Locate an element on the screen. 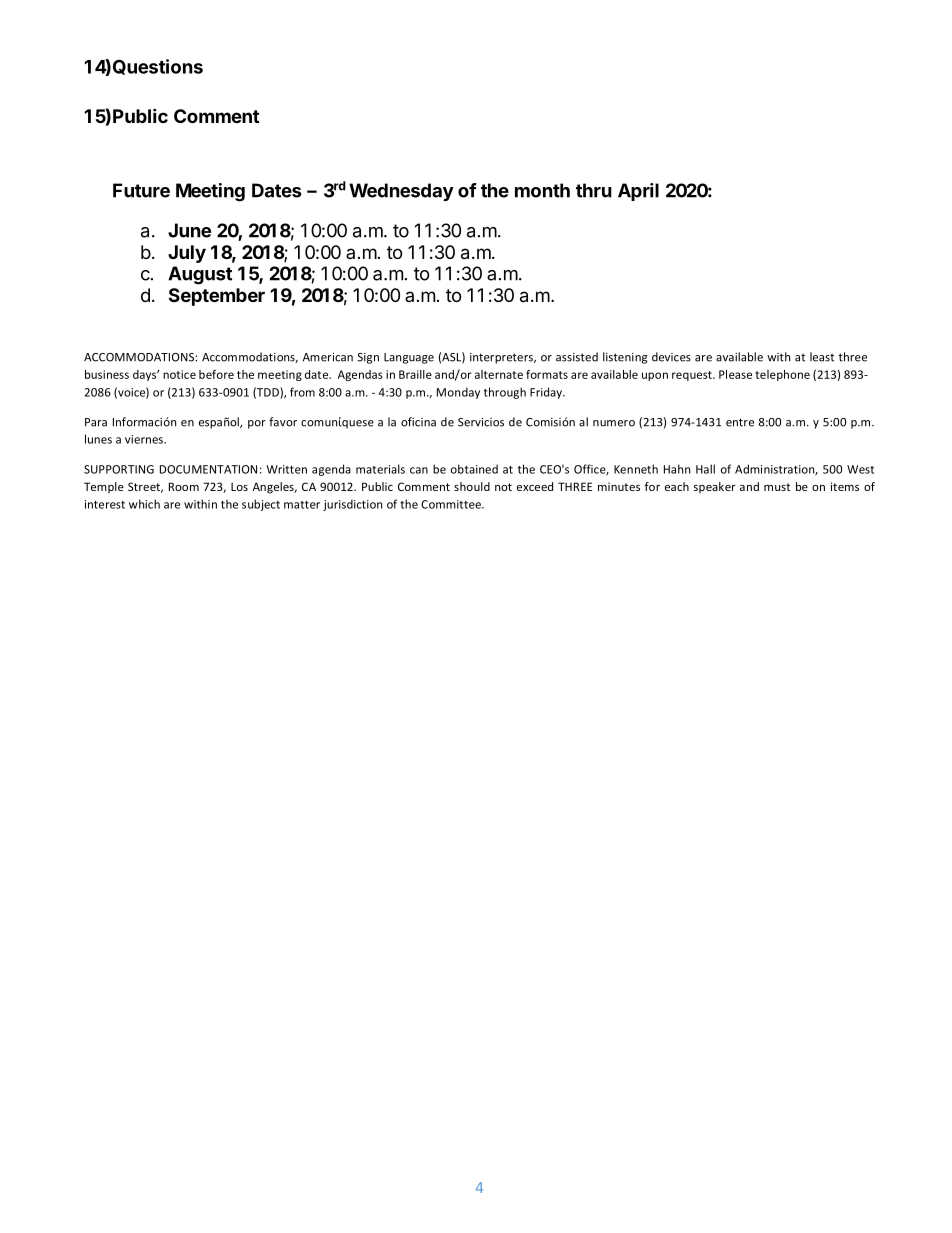 This screenshot has height=1233, width=952. August is located at coordinates (200, 275).
